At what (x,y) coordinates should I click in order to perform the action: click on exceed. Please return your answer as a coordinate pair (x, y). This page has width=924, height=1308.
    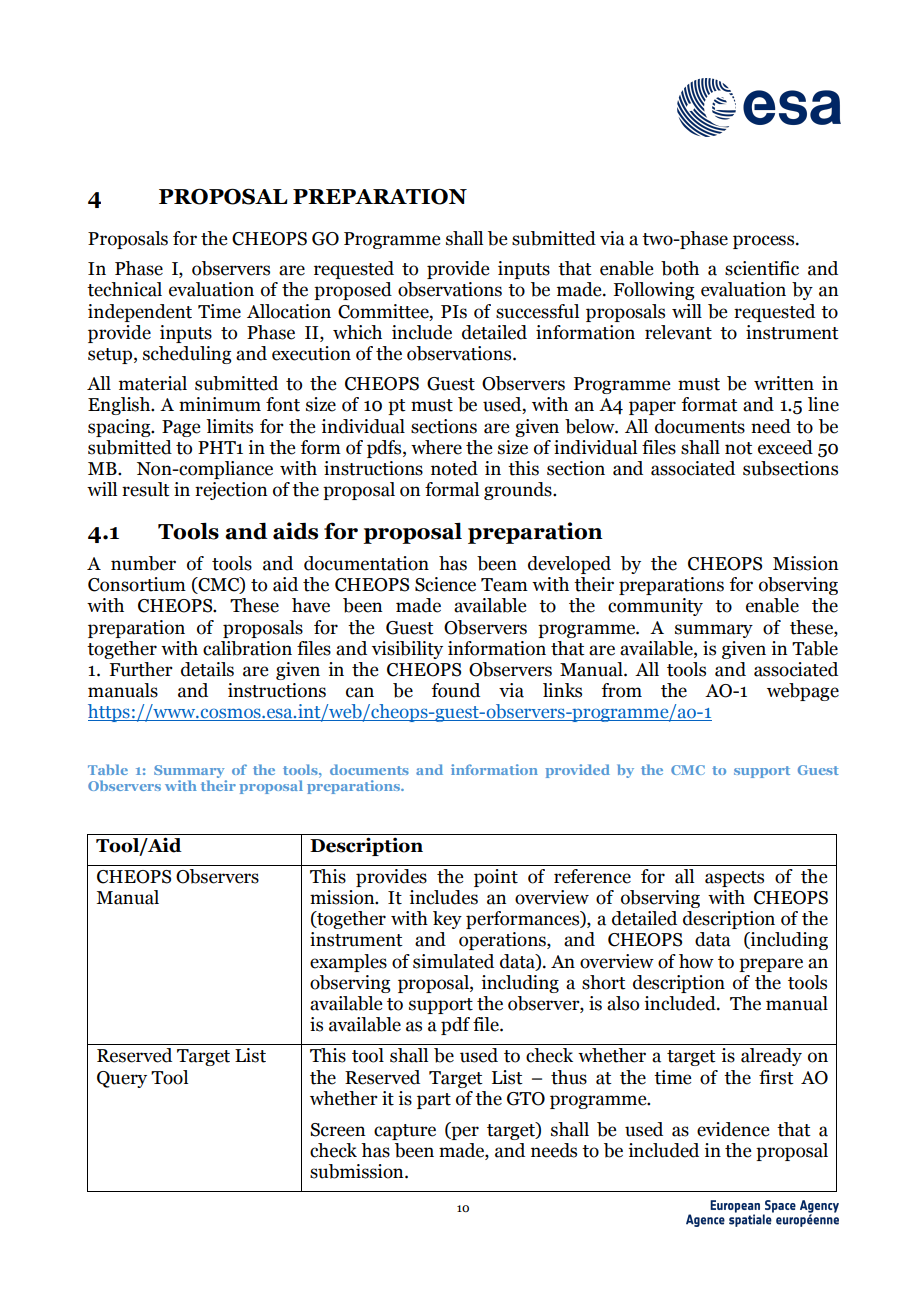
    Looking at the image, I should click on (785, 447).
